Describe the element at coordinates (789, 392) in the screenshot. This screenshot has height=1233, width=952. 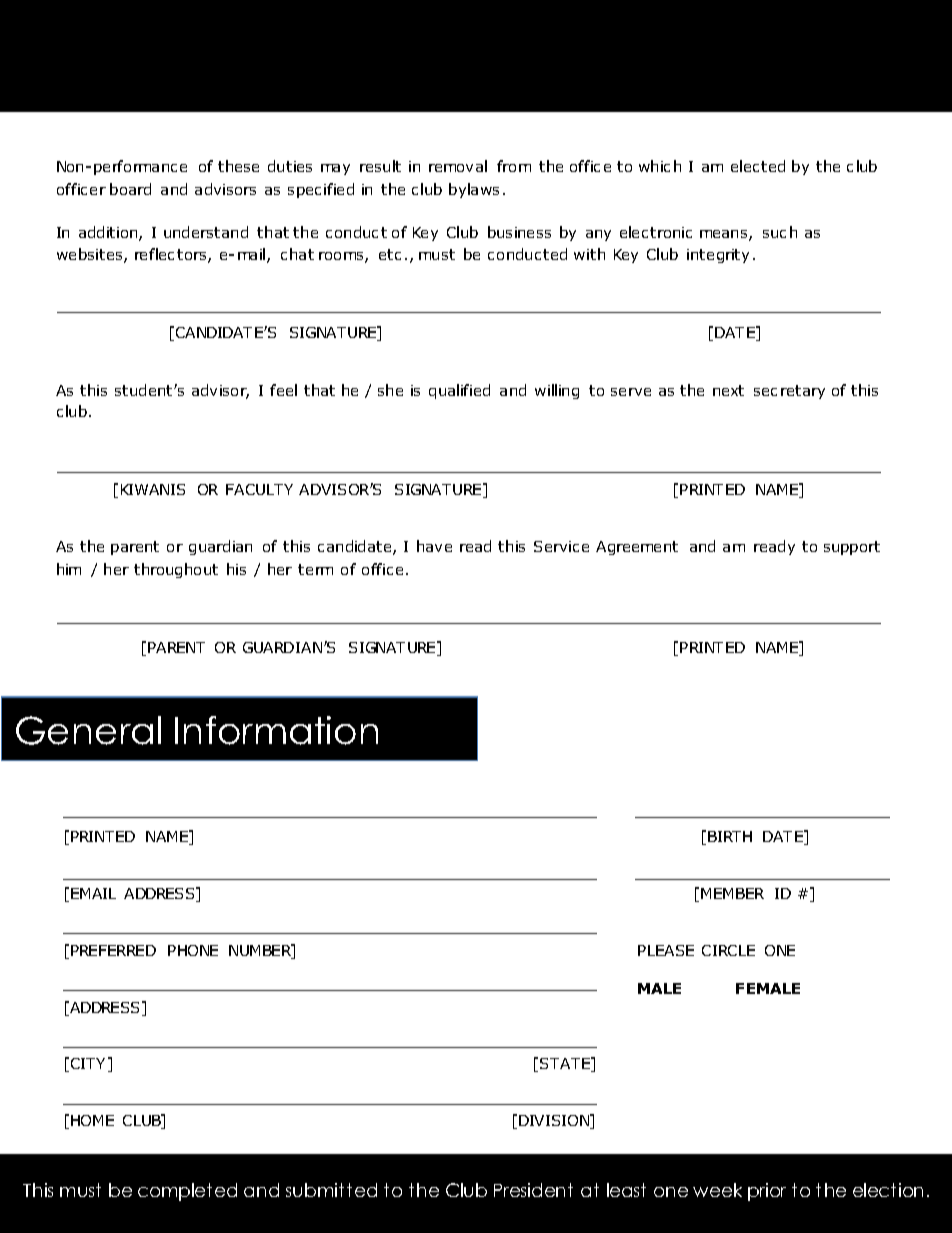
I see `secretary` at that location.
